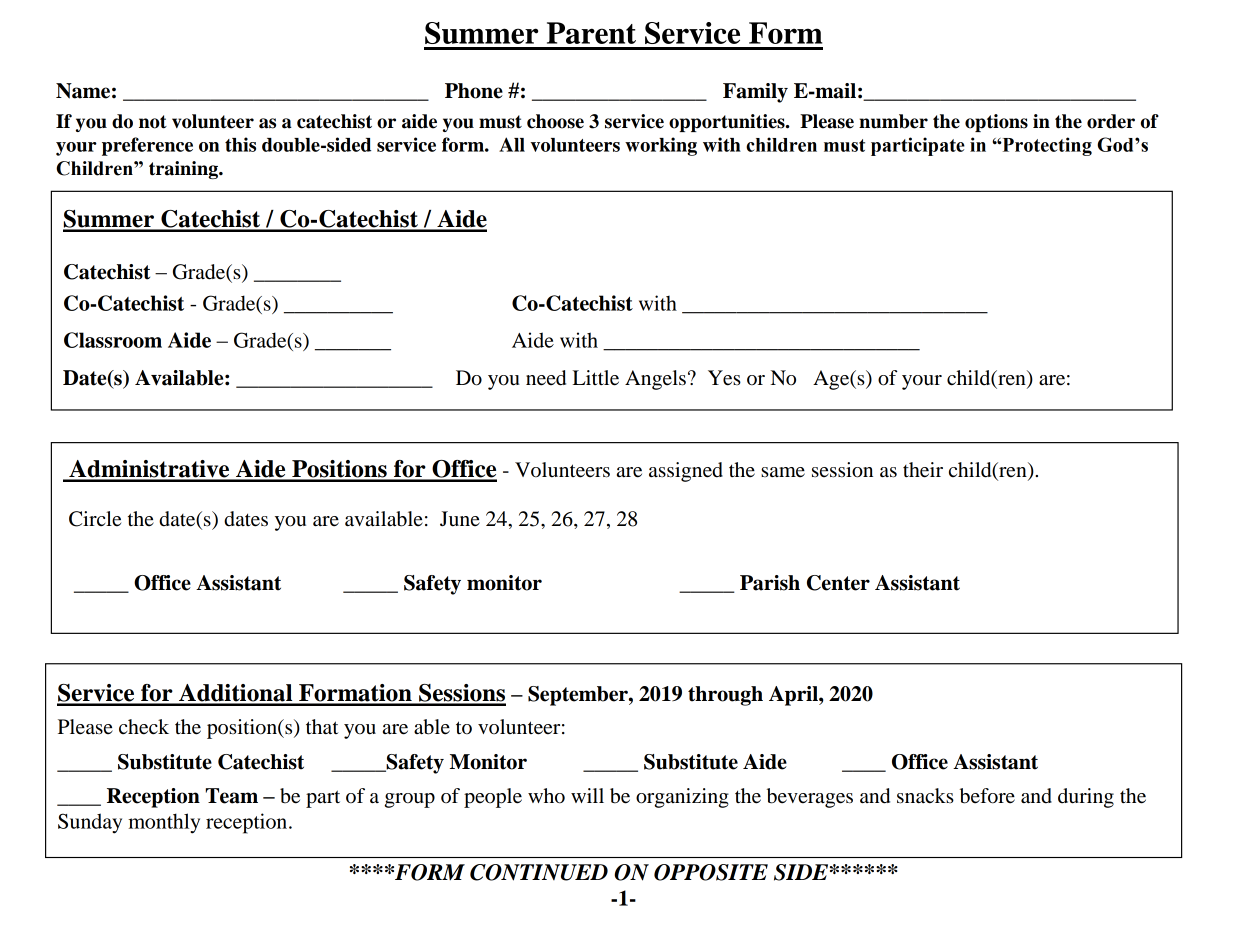 This image has width=1233, height=952. What do you see at coordinates (591, 33) in the image?
I see `Parent` at bounding box center [591, 33].
